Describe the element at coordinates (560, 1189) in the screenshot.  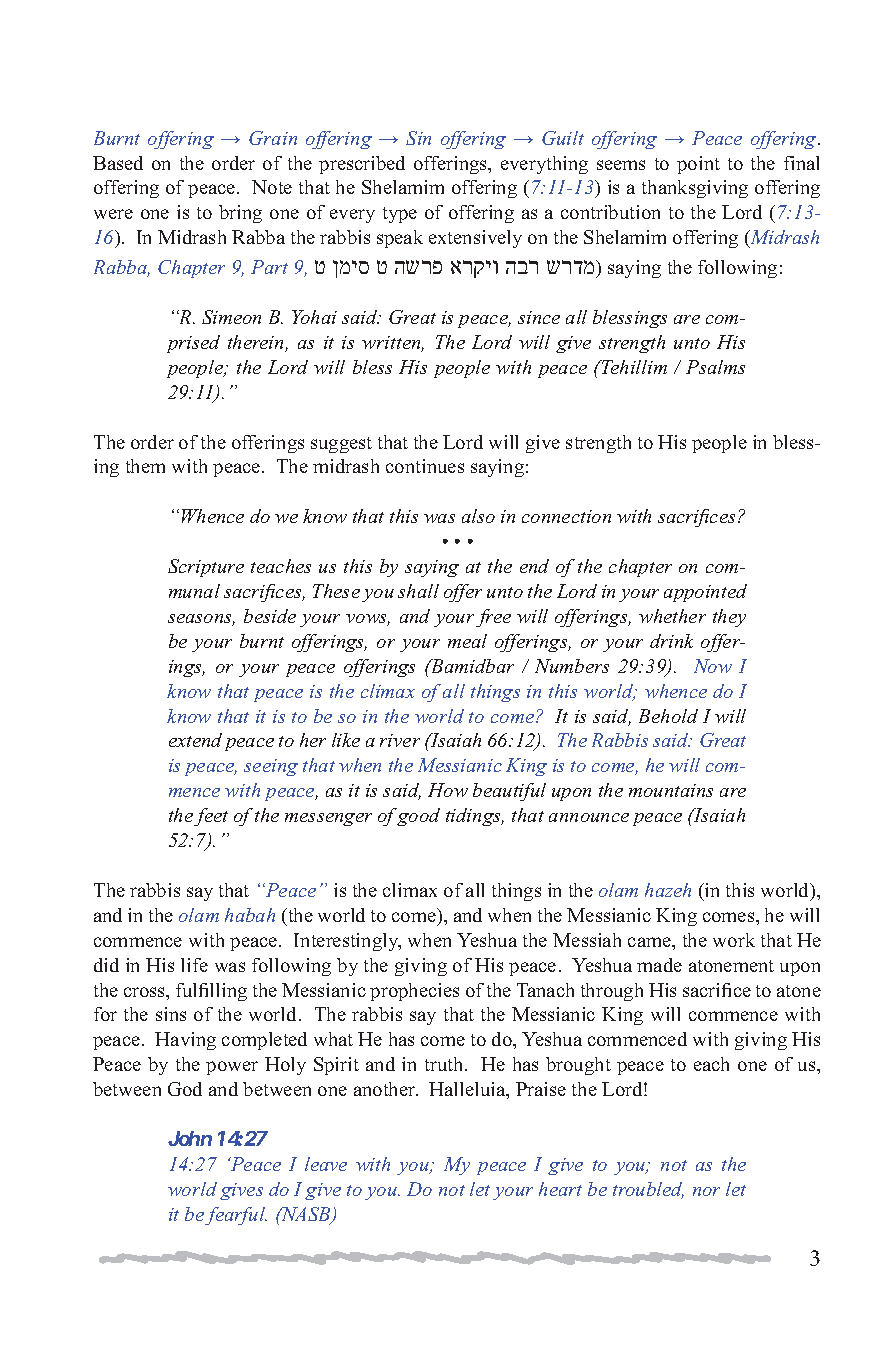
I see `heart` at that location.
